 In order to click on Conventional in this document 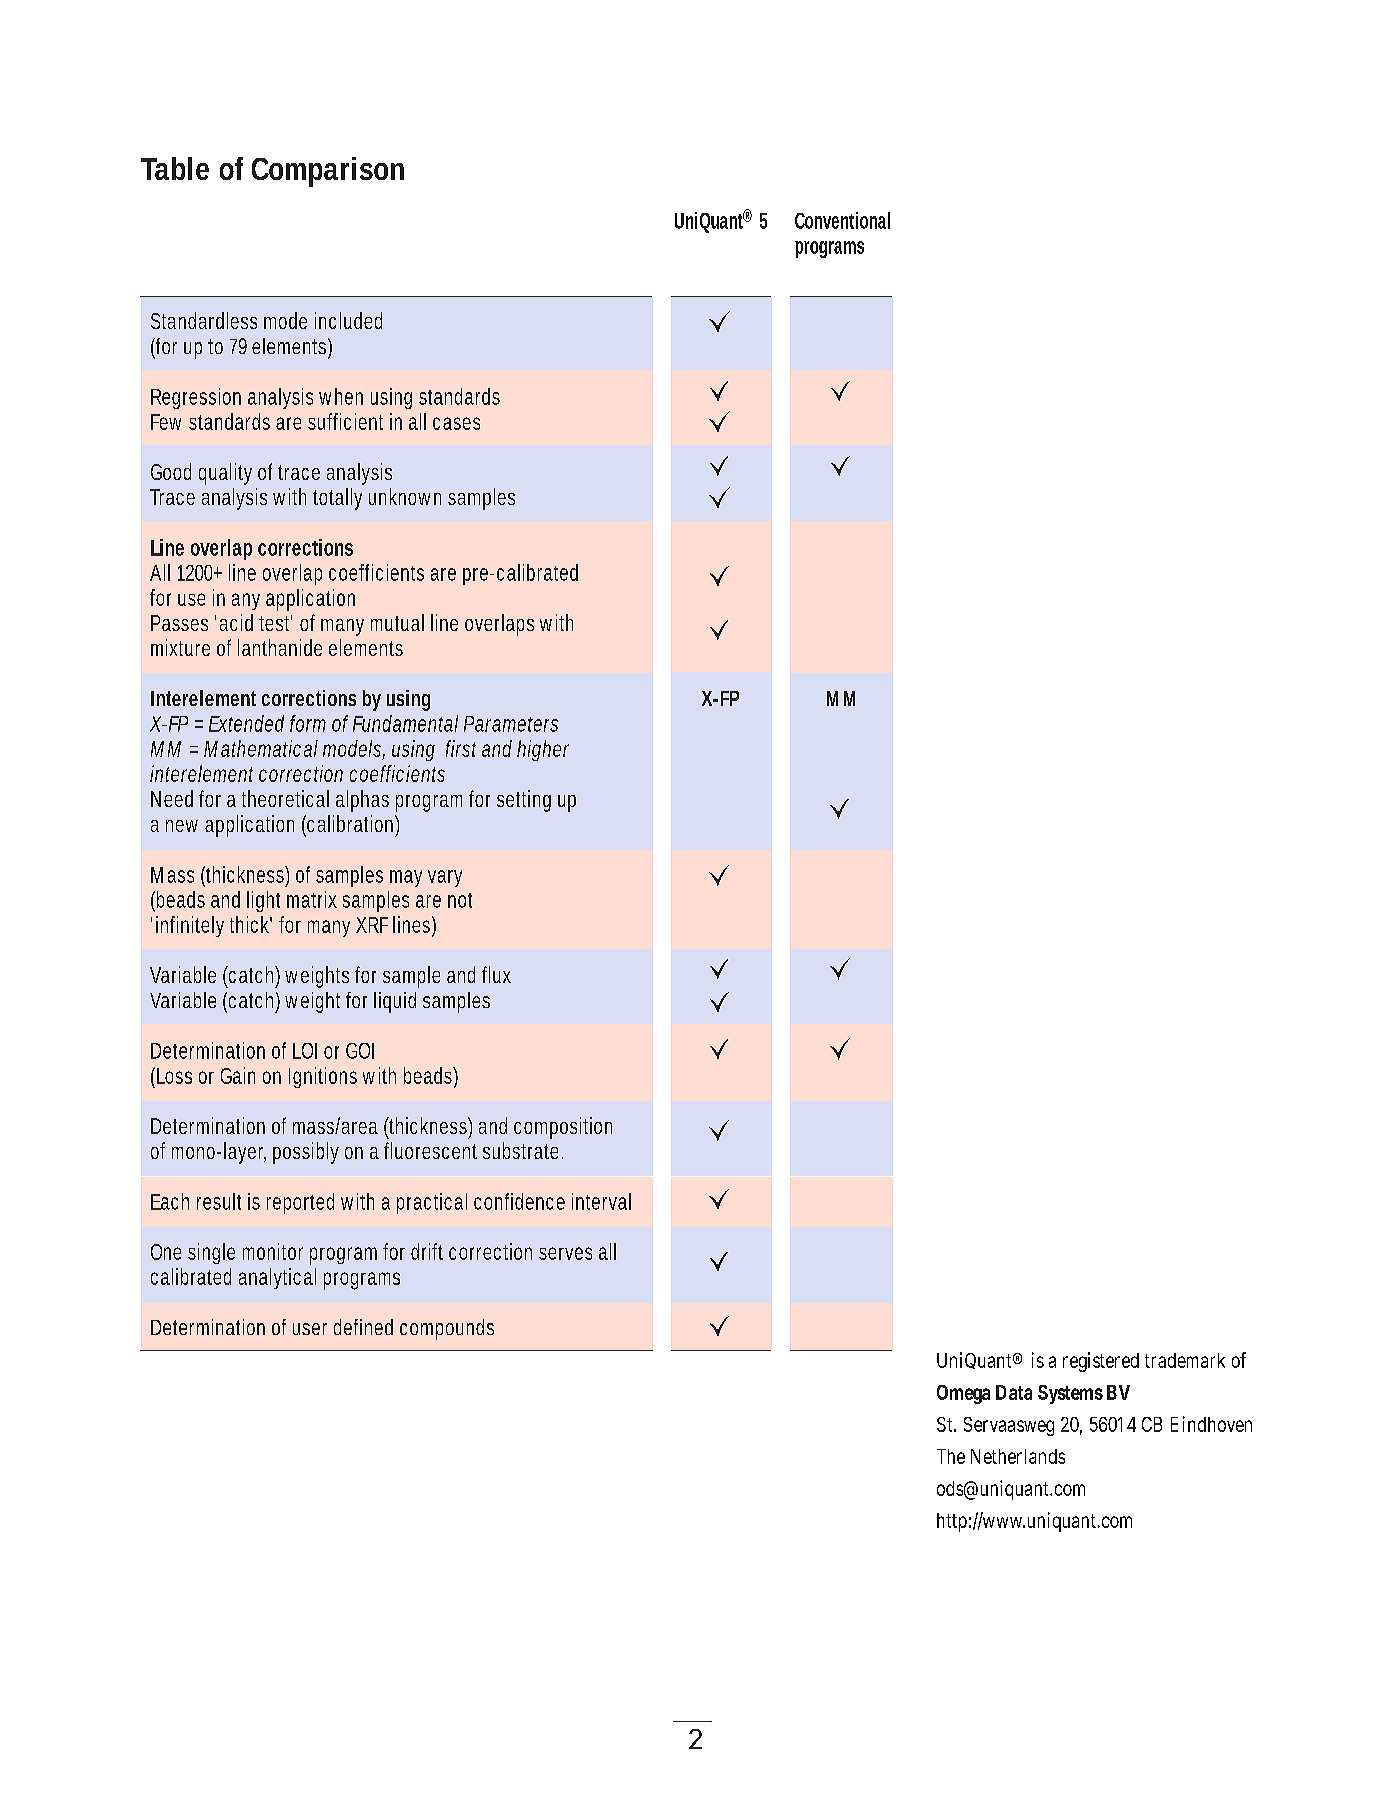, I will do `click(842, 220)`.
